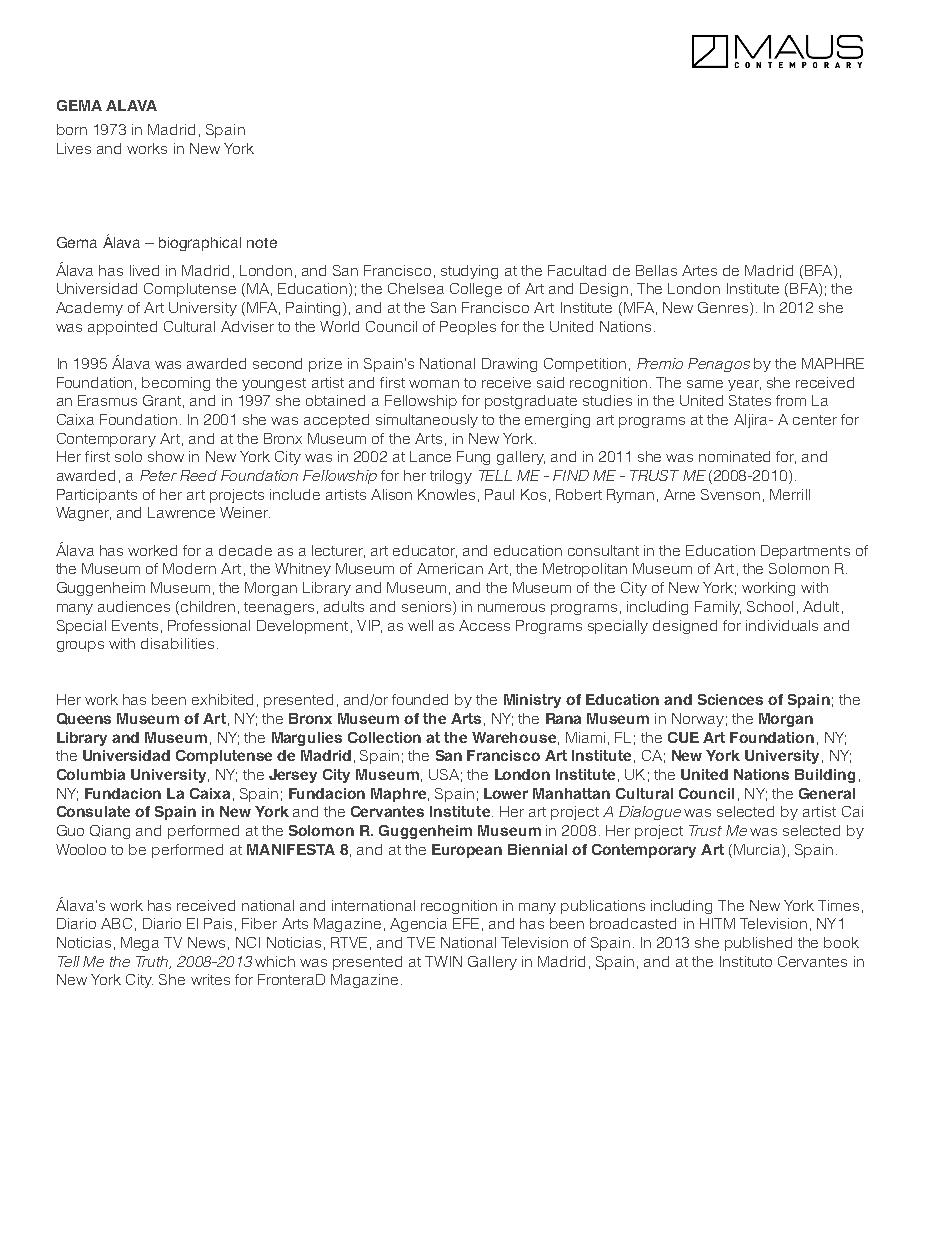  What do you see at coordinates (805, 552) in the image?
I see `Departments` at bounding box center [805, 552].
